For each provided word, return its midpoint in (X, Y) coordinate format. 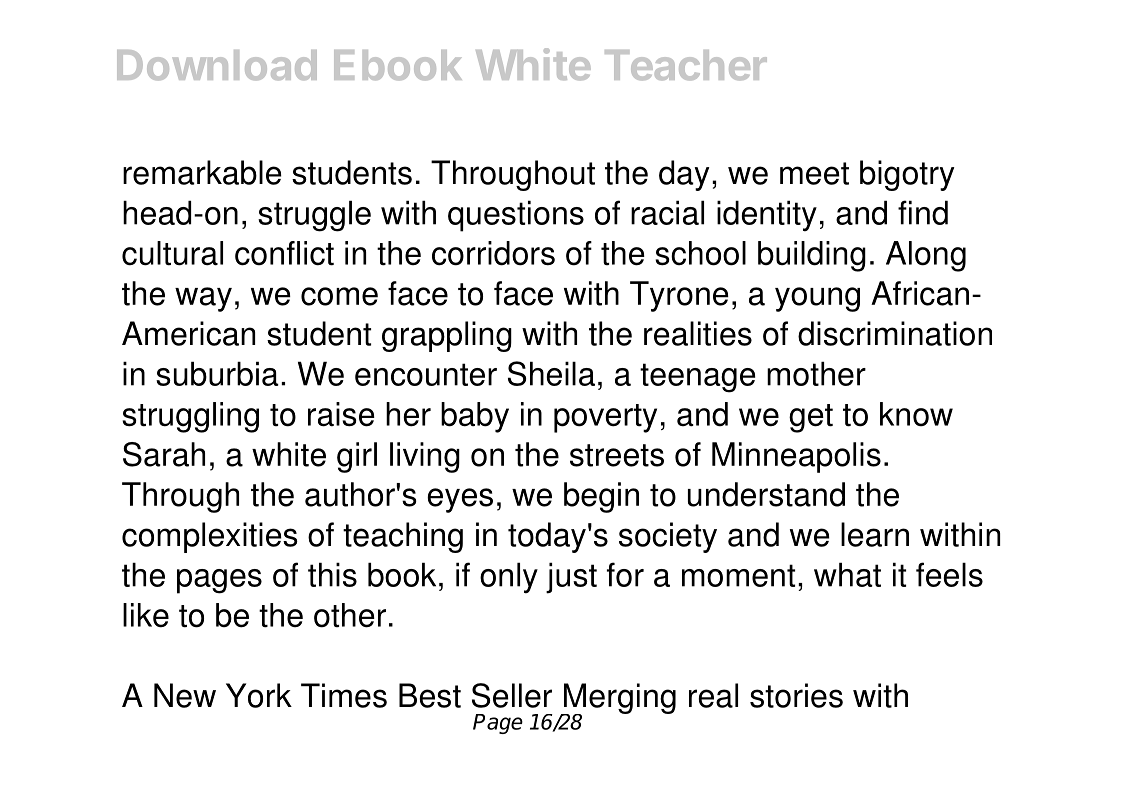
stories (796, 695)
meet (814, 173)
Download (217, 65)
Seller (512, 695)
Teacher (686, 65)
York (259, 695)
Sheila (551, 373)
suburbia (217, 373)
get (811, 418)
